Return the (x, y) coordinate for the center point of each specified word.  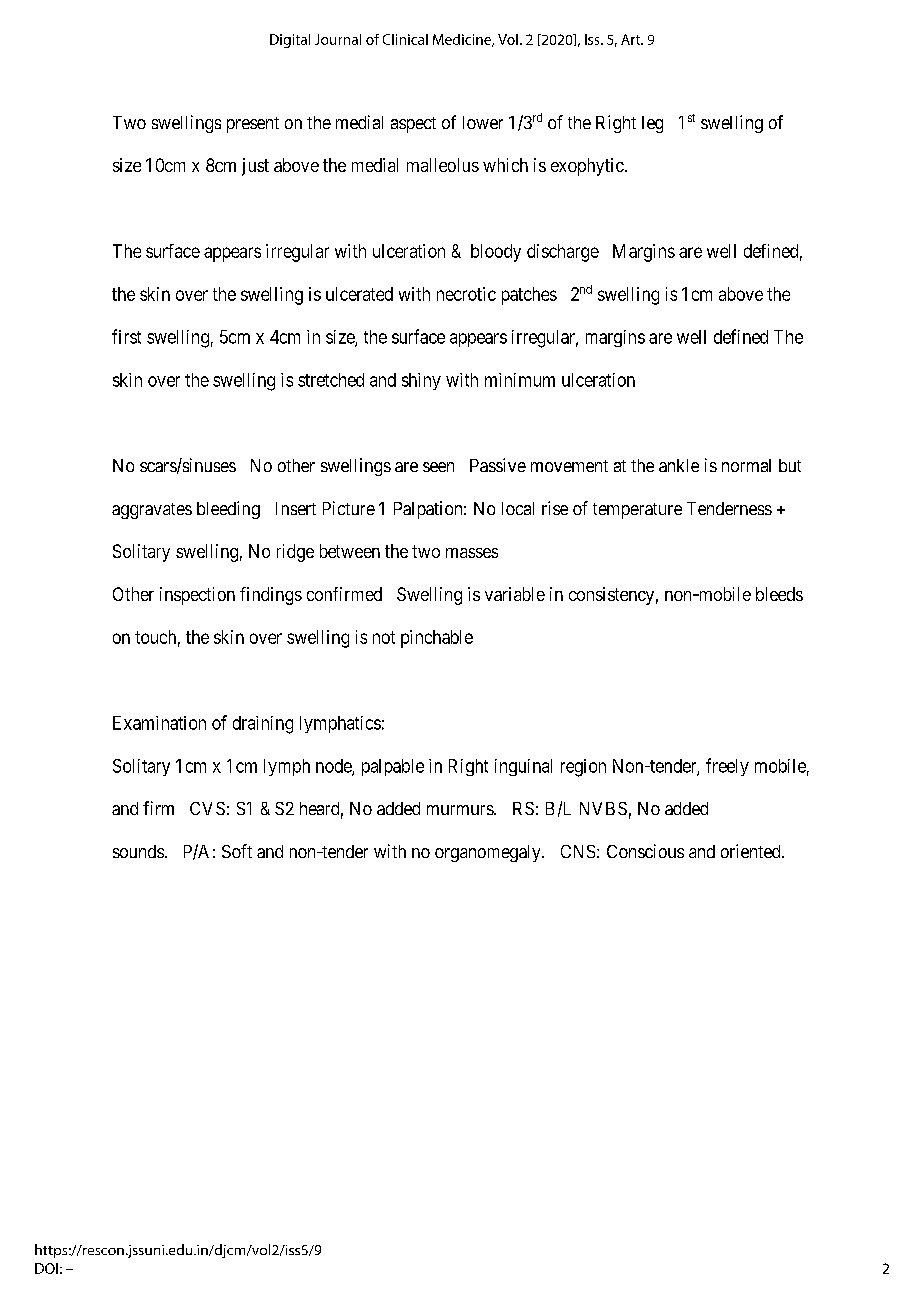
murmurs (461, 810)
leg (652, 124)
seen (438, 467)
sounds (138, 851)
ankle (679, 465)
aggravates (152, 511)
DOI (46, 1268)
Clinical (405, 39)
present (253, 125)
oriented (752, 851)
